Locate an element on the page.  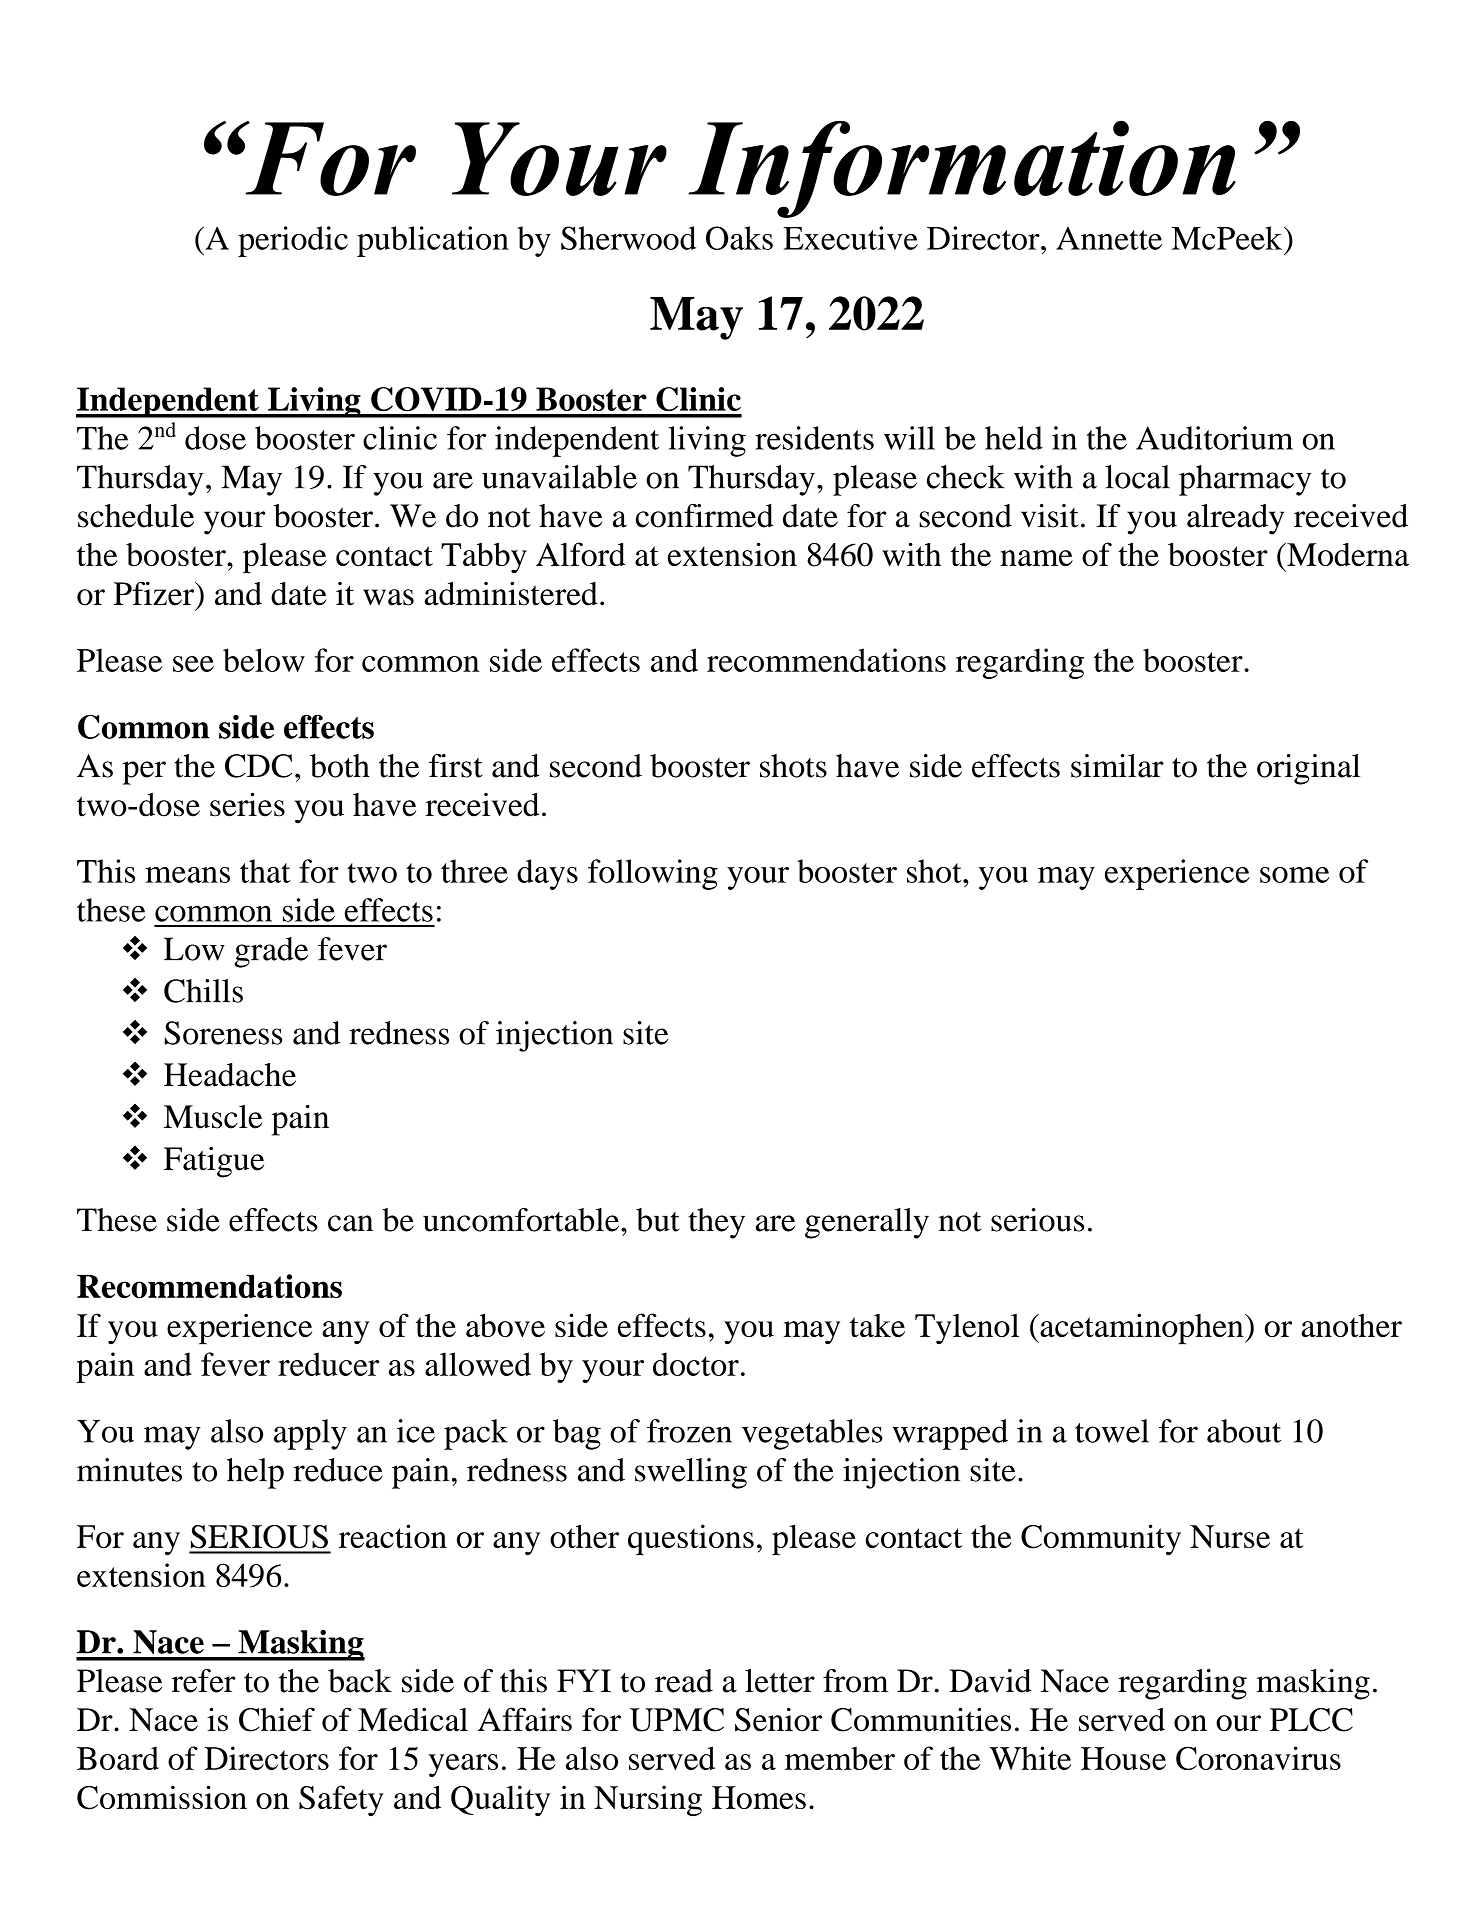
periodic is located at coordinates (293, 241).
